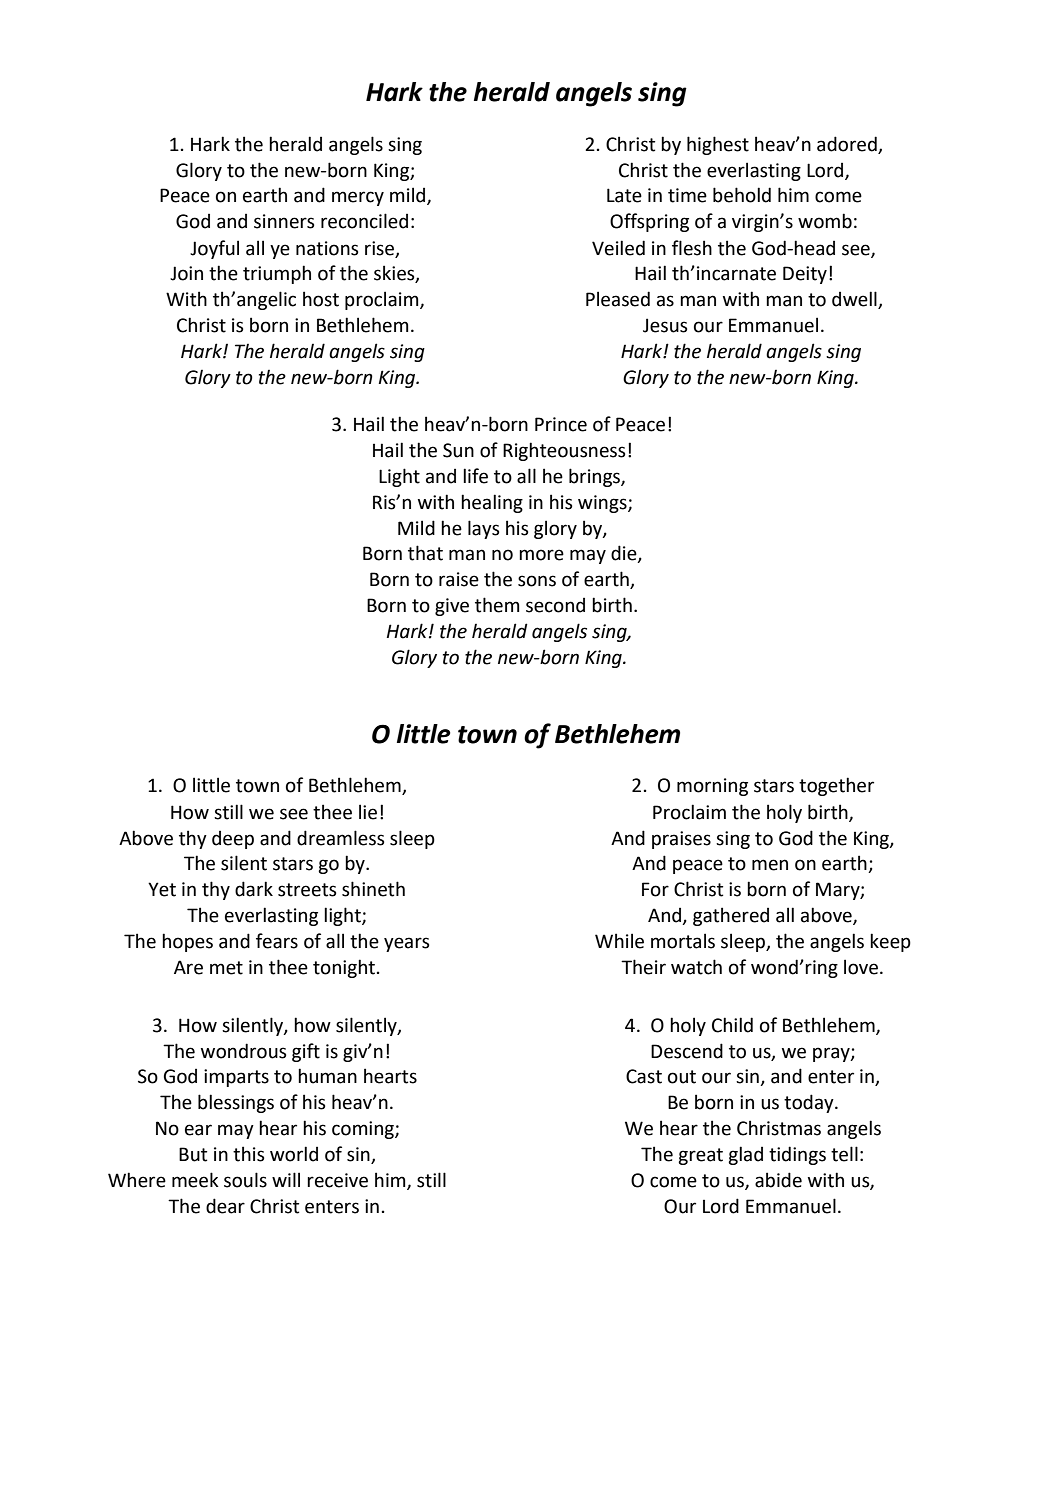 The image size is (1052, 1488). I want to click on receive, so click(337, 1180).
